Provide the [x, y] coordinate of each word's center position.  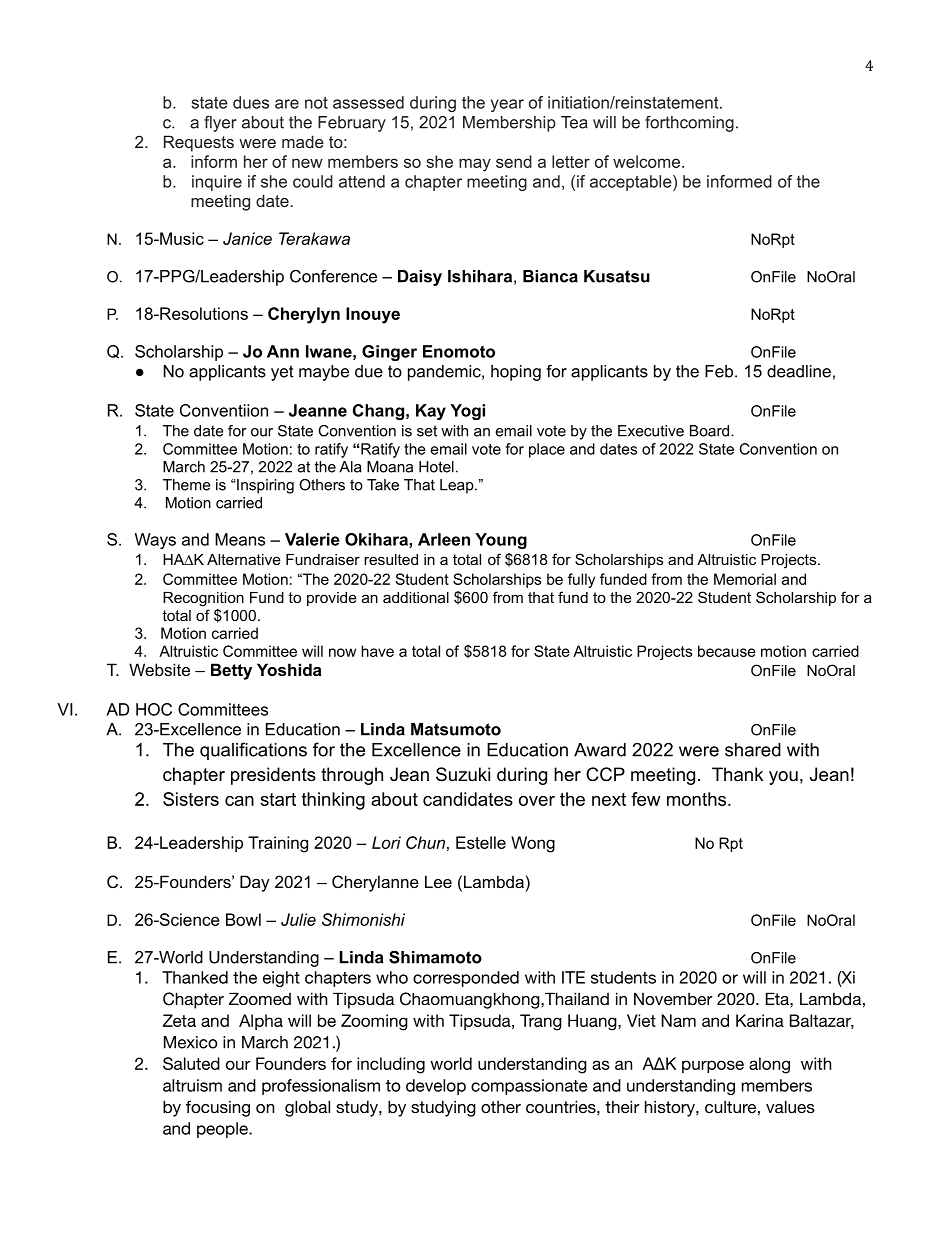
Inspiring [264, 486]
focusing [218, 1108]
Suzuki [463, 774]
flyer [220, 124]
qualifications [253, 751]
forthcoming [689, 124]
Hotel [436, 467]
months [696, 799]
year [507, 105]
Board [711, 431]
